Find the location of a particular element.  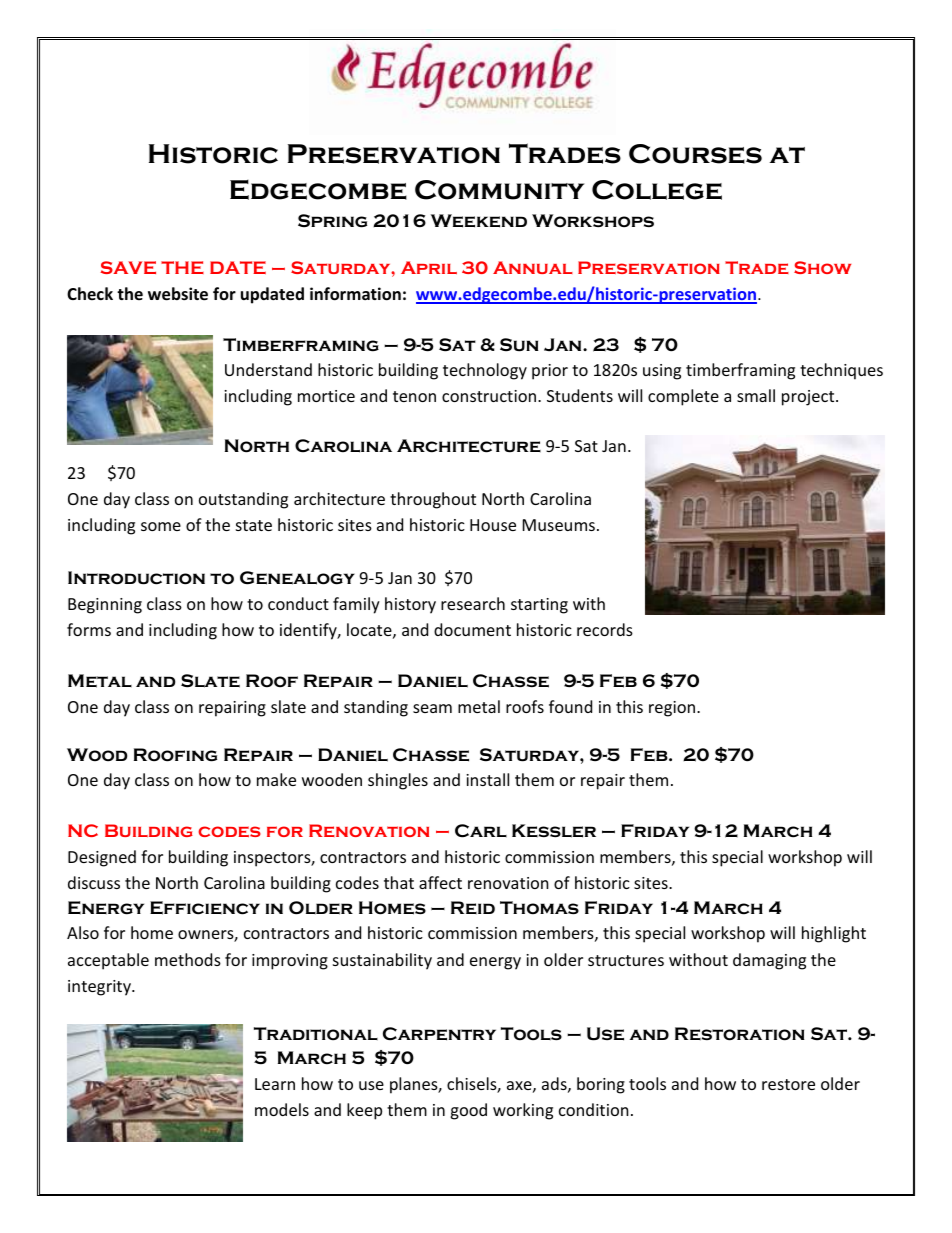

Beginning is located at coordinates (105, 606).
